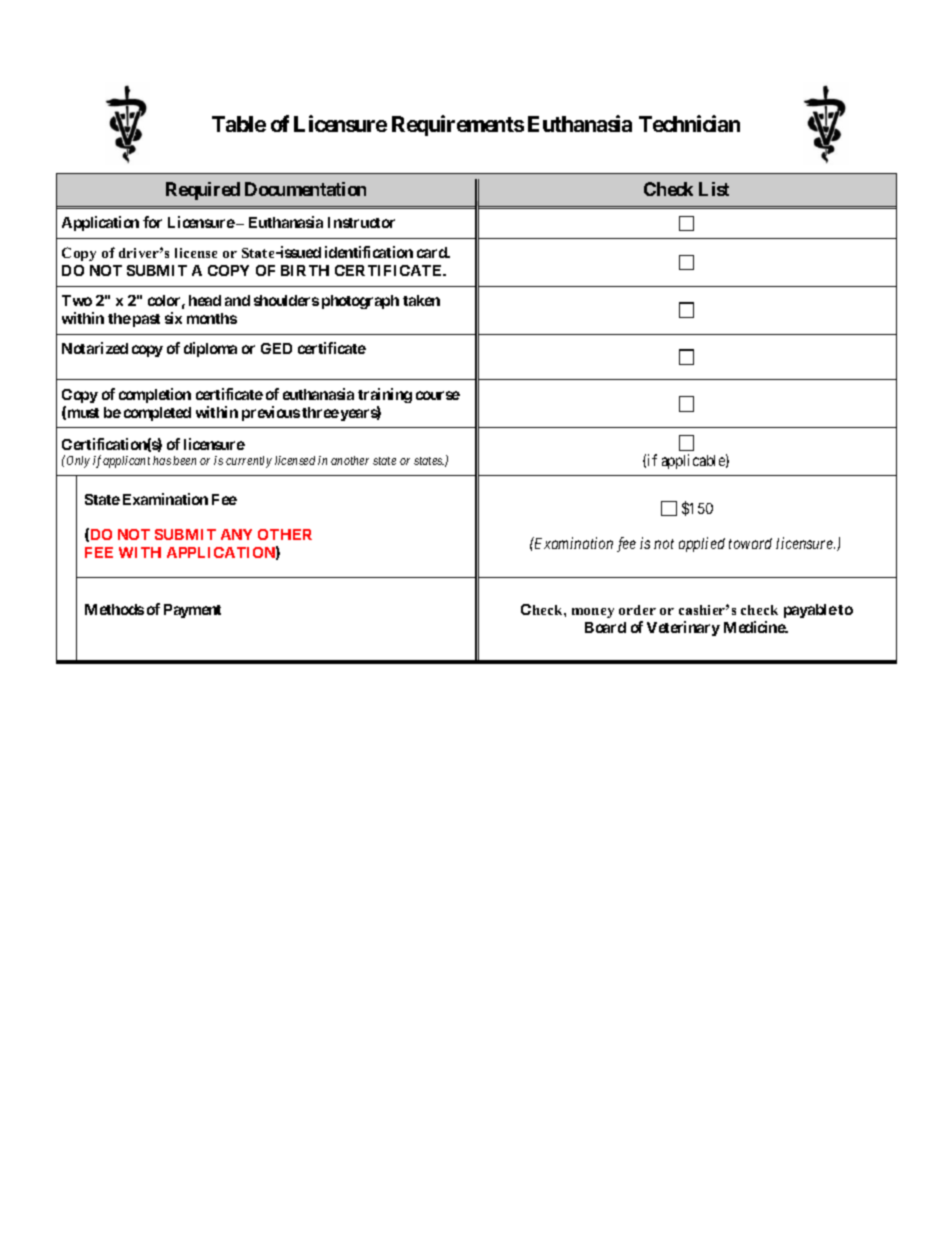  I want to click on money, so click(593, 613).
